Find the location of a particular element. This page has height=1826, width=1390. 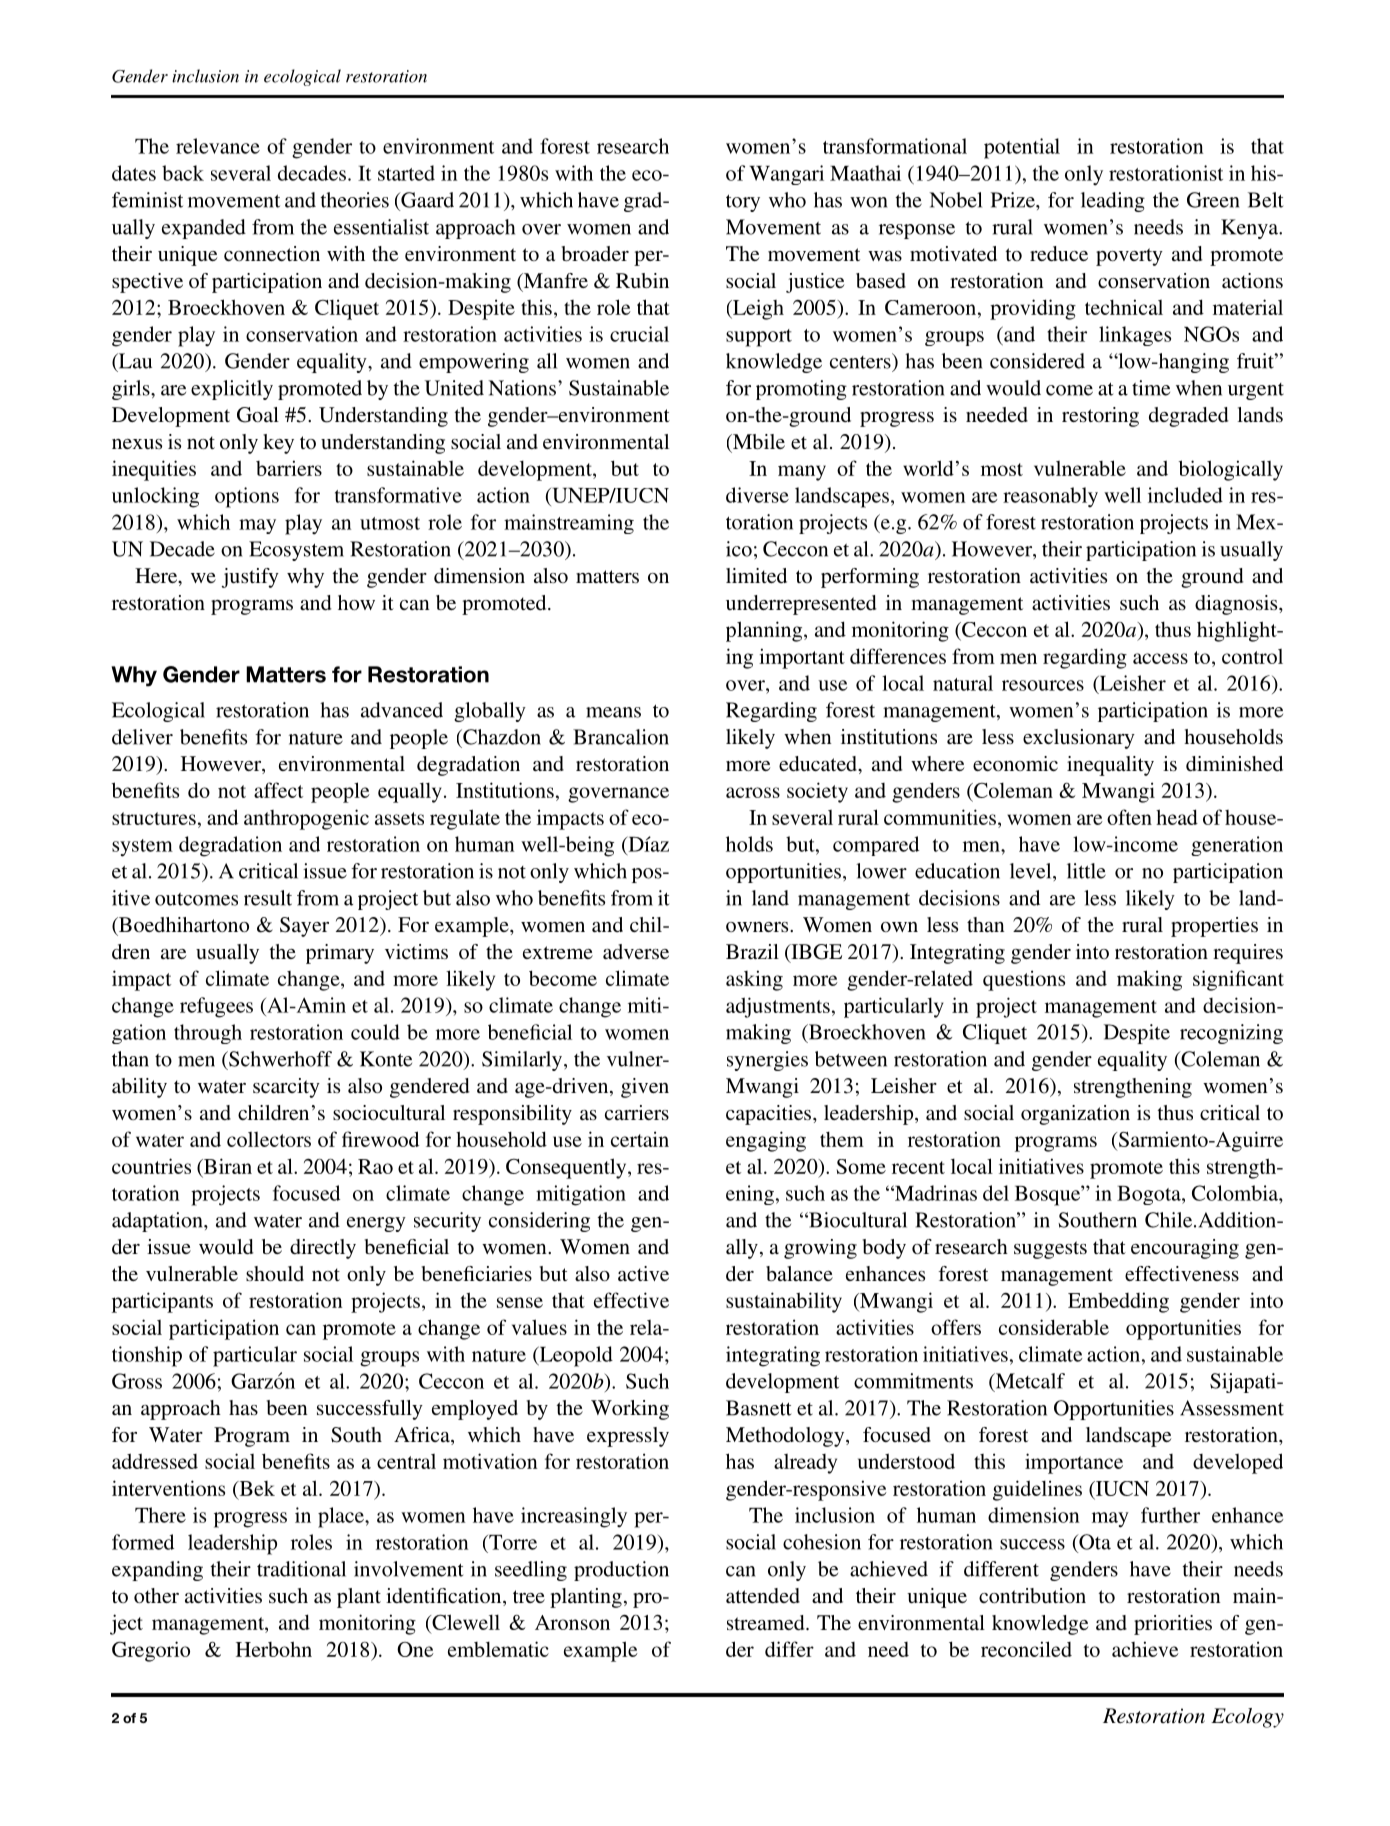

means is located at coordinates (613, 712).
